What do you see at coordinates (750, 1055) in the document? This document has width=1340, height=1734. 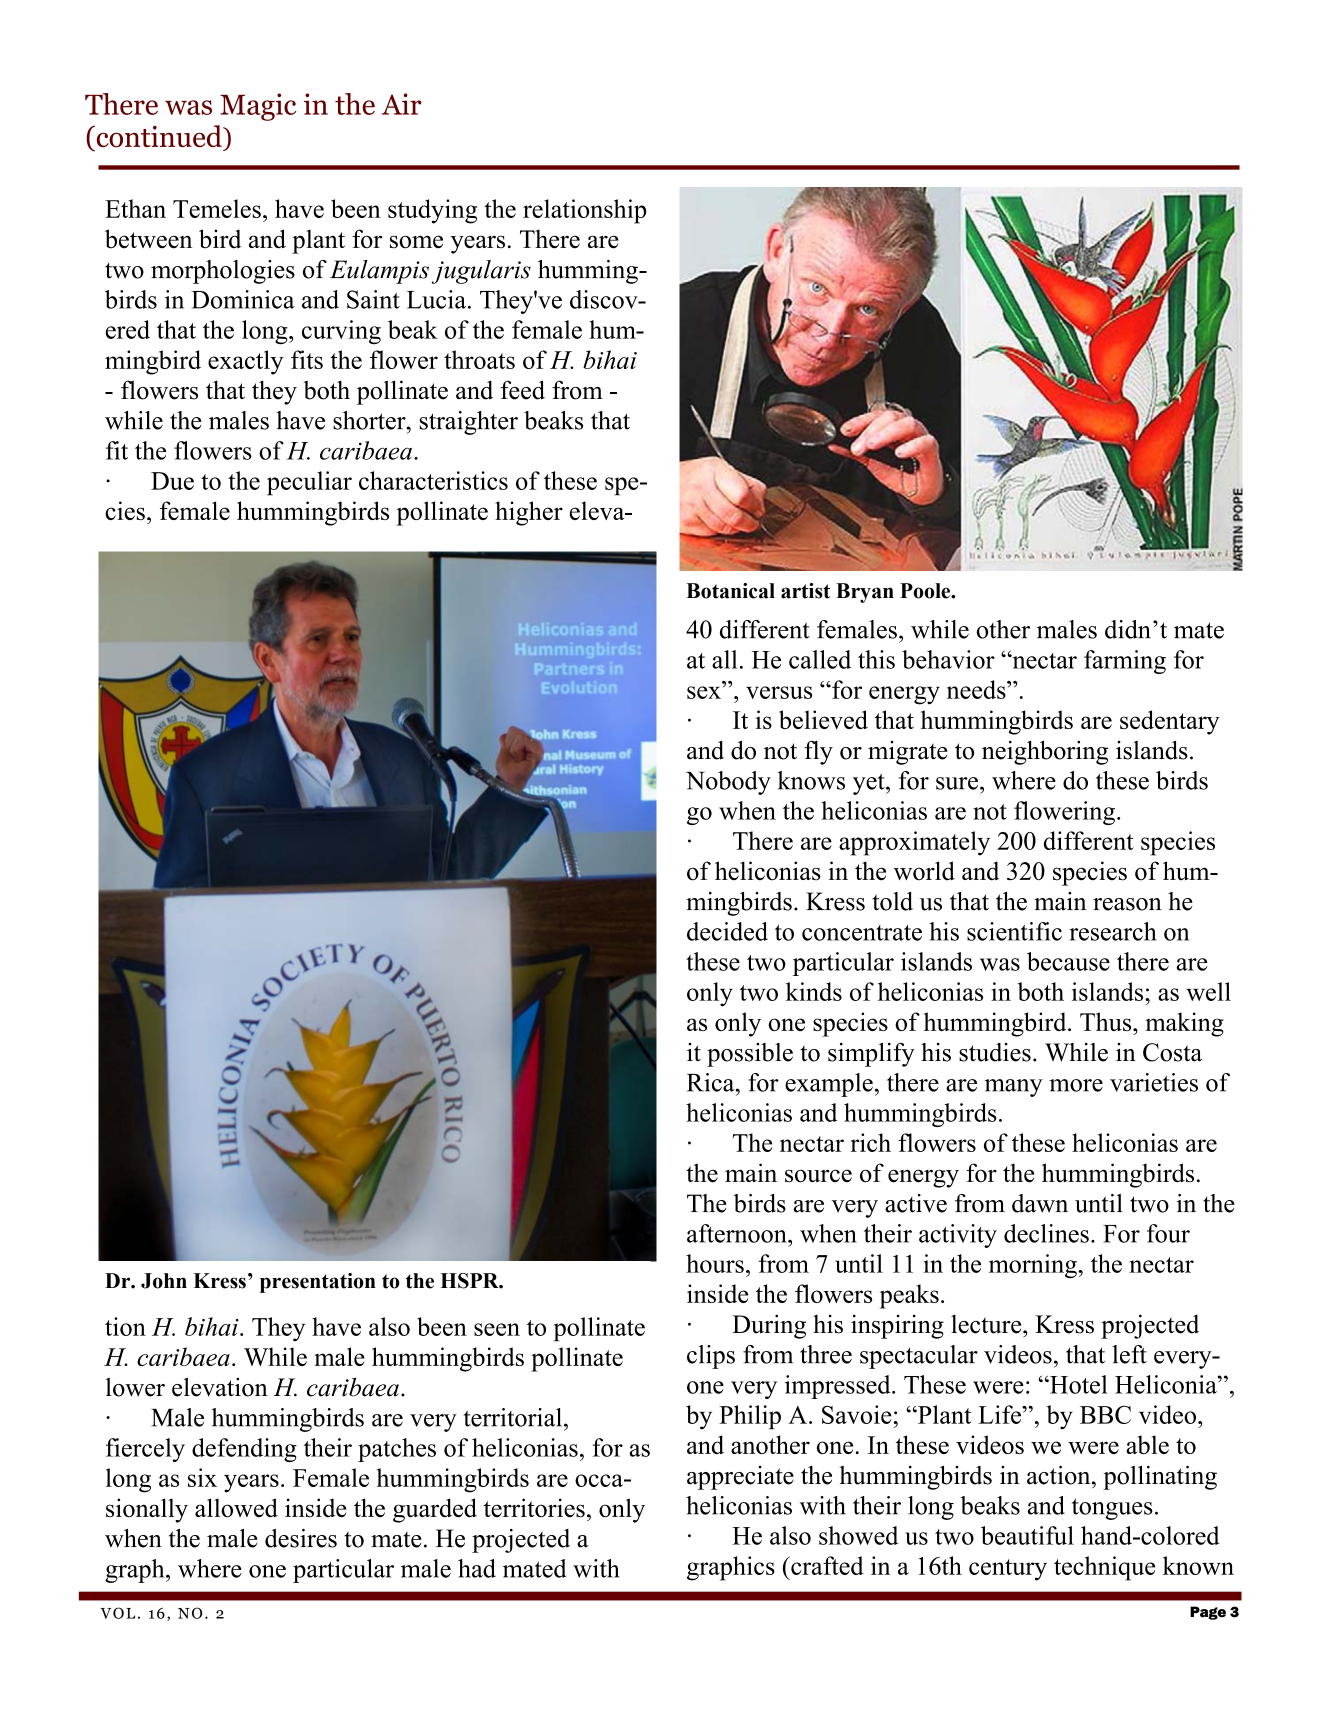 I see `possible` at bounding box center [750, 1055].
